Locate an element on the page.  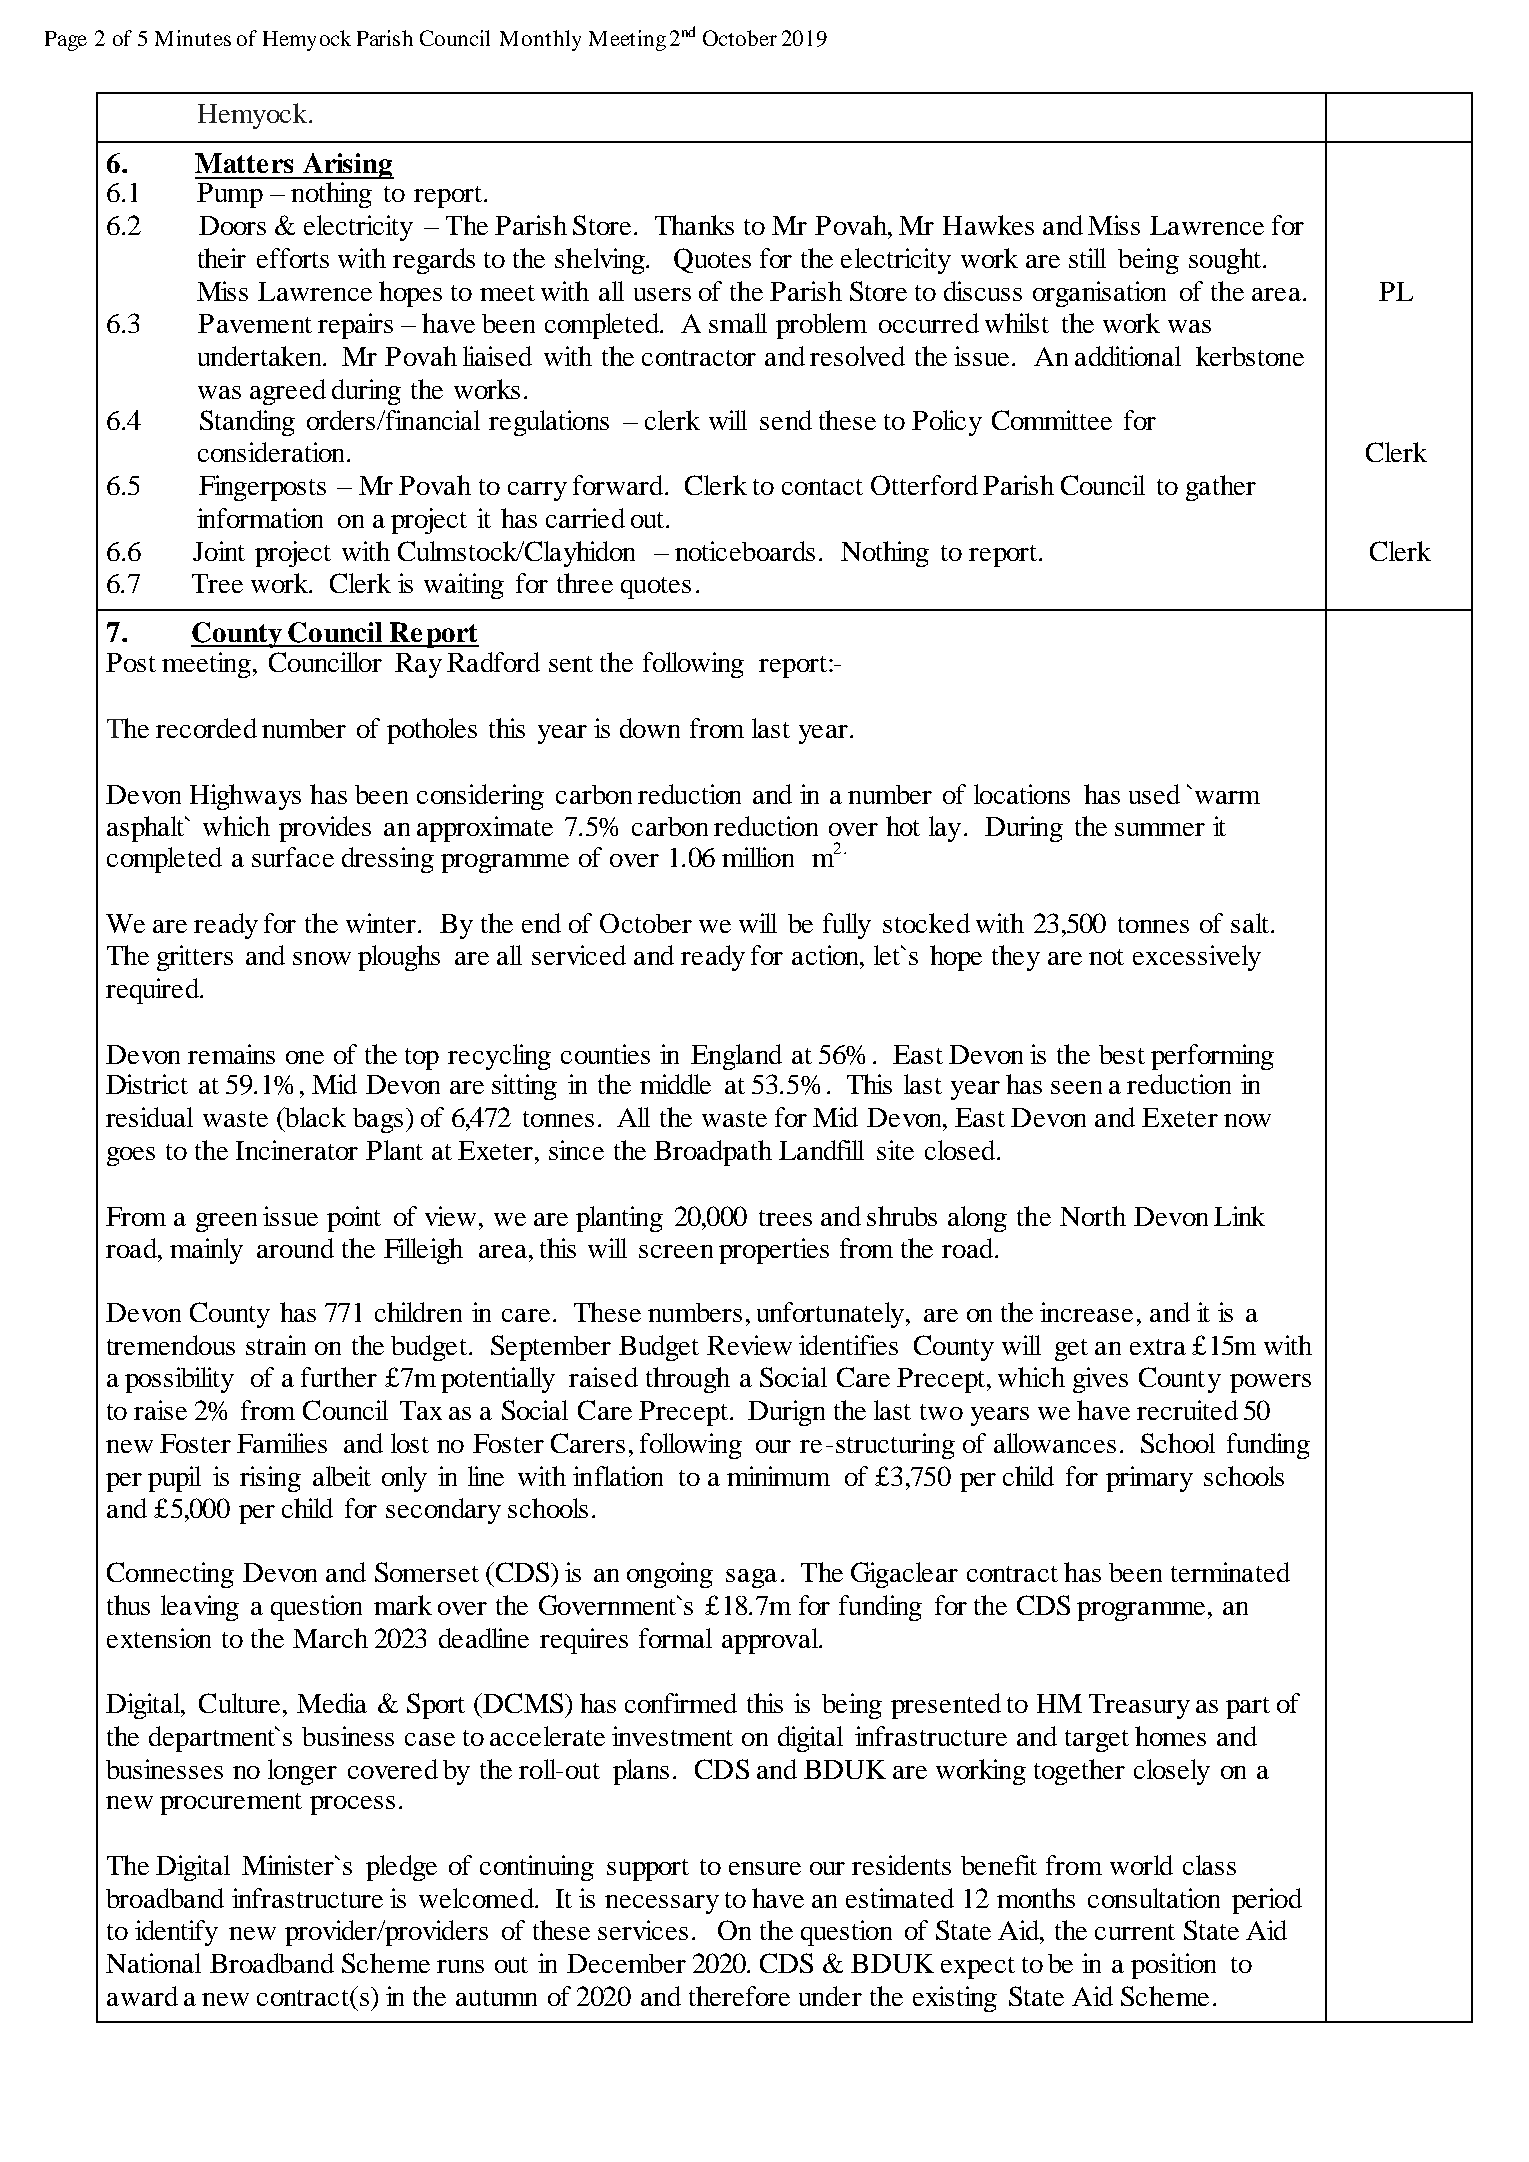
forward is located at coordinates (619, 485).
